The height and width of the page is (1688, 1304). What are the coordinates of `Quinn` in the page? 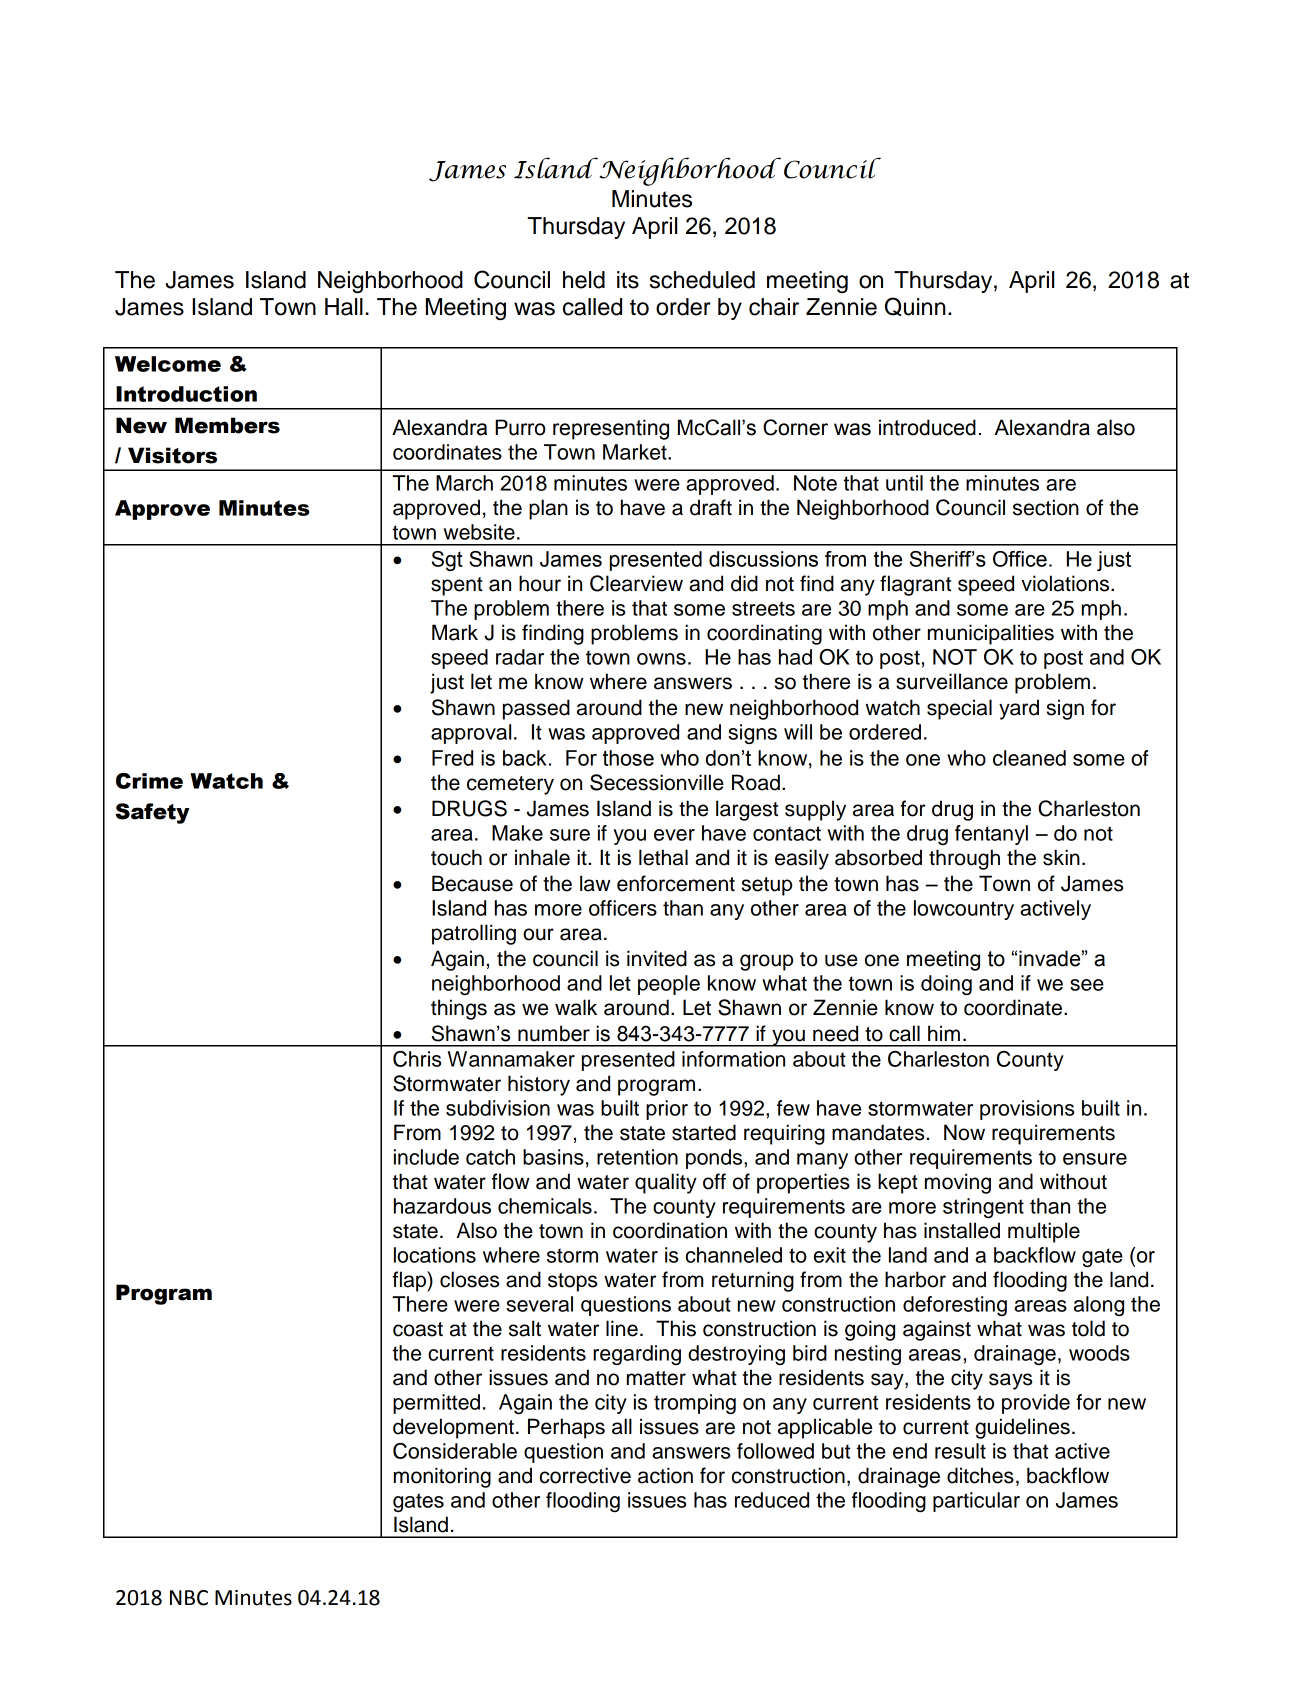 It's located at (915, 306).
